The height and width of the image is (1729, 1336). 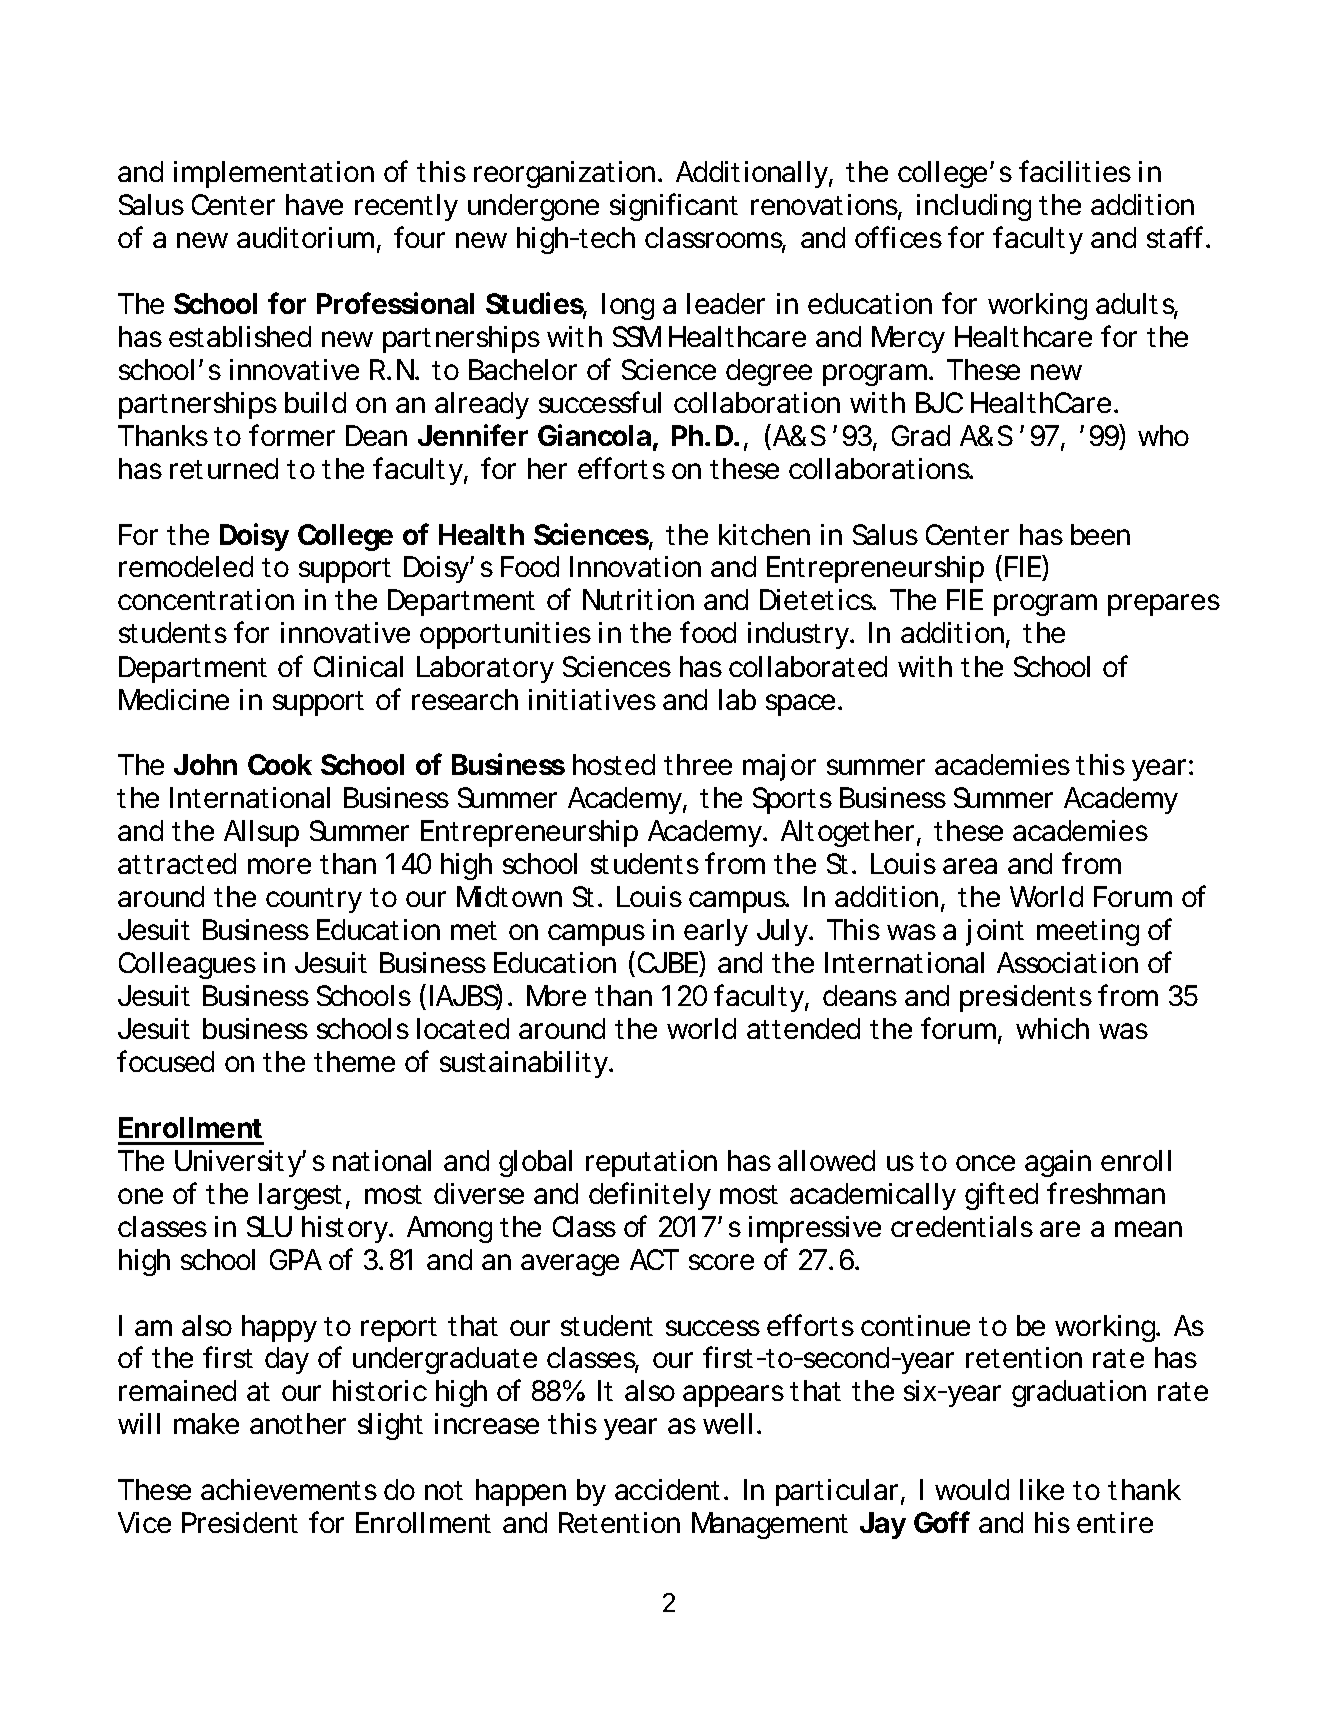 I want to click on prepares, so click(x=1164, y=605).
